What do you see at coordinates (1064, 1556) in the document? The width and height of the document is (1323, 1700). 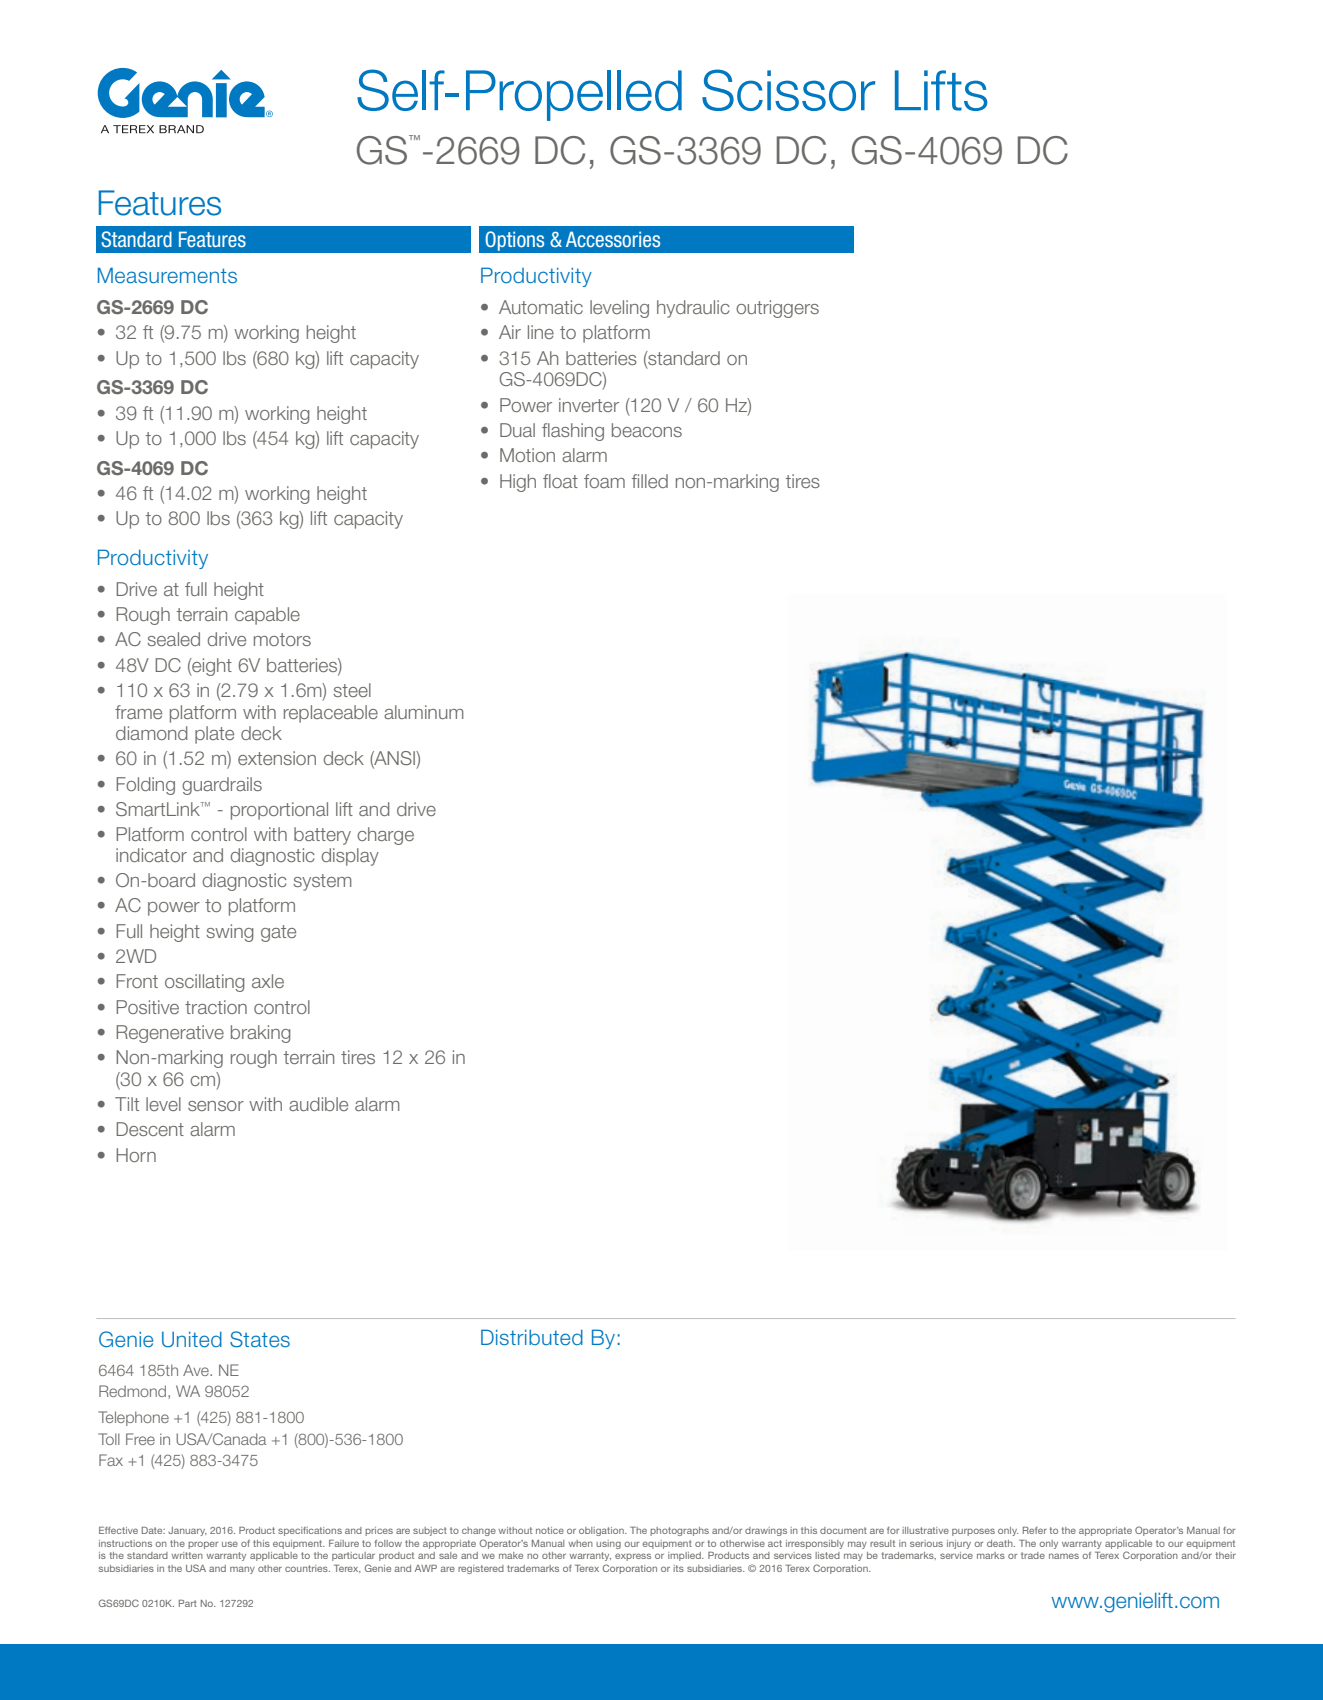 I see `names` at bounding box center [1064, 1556].
